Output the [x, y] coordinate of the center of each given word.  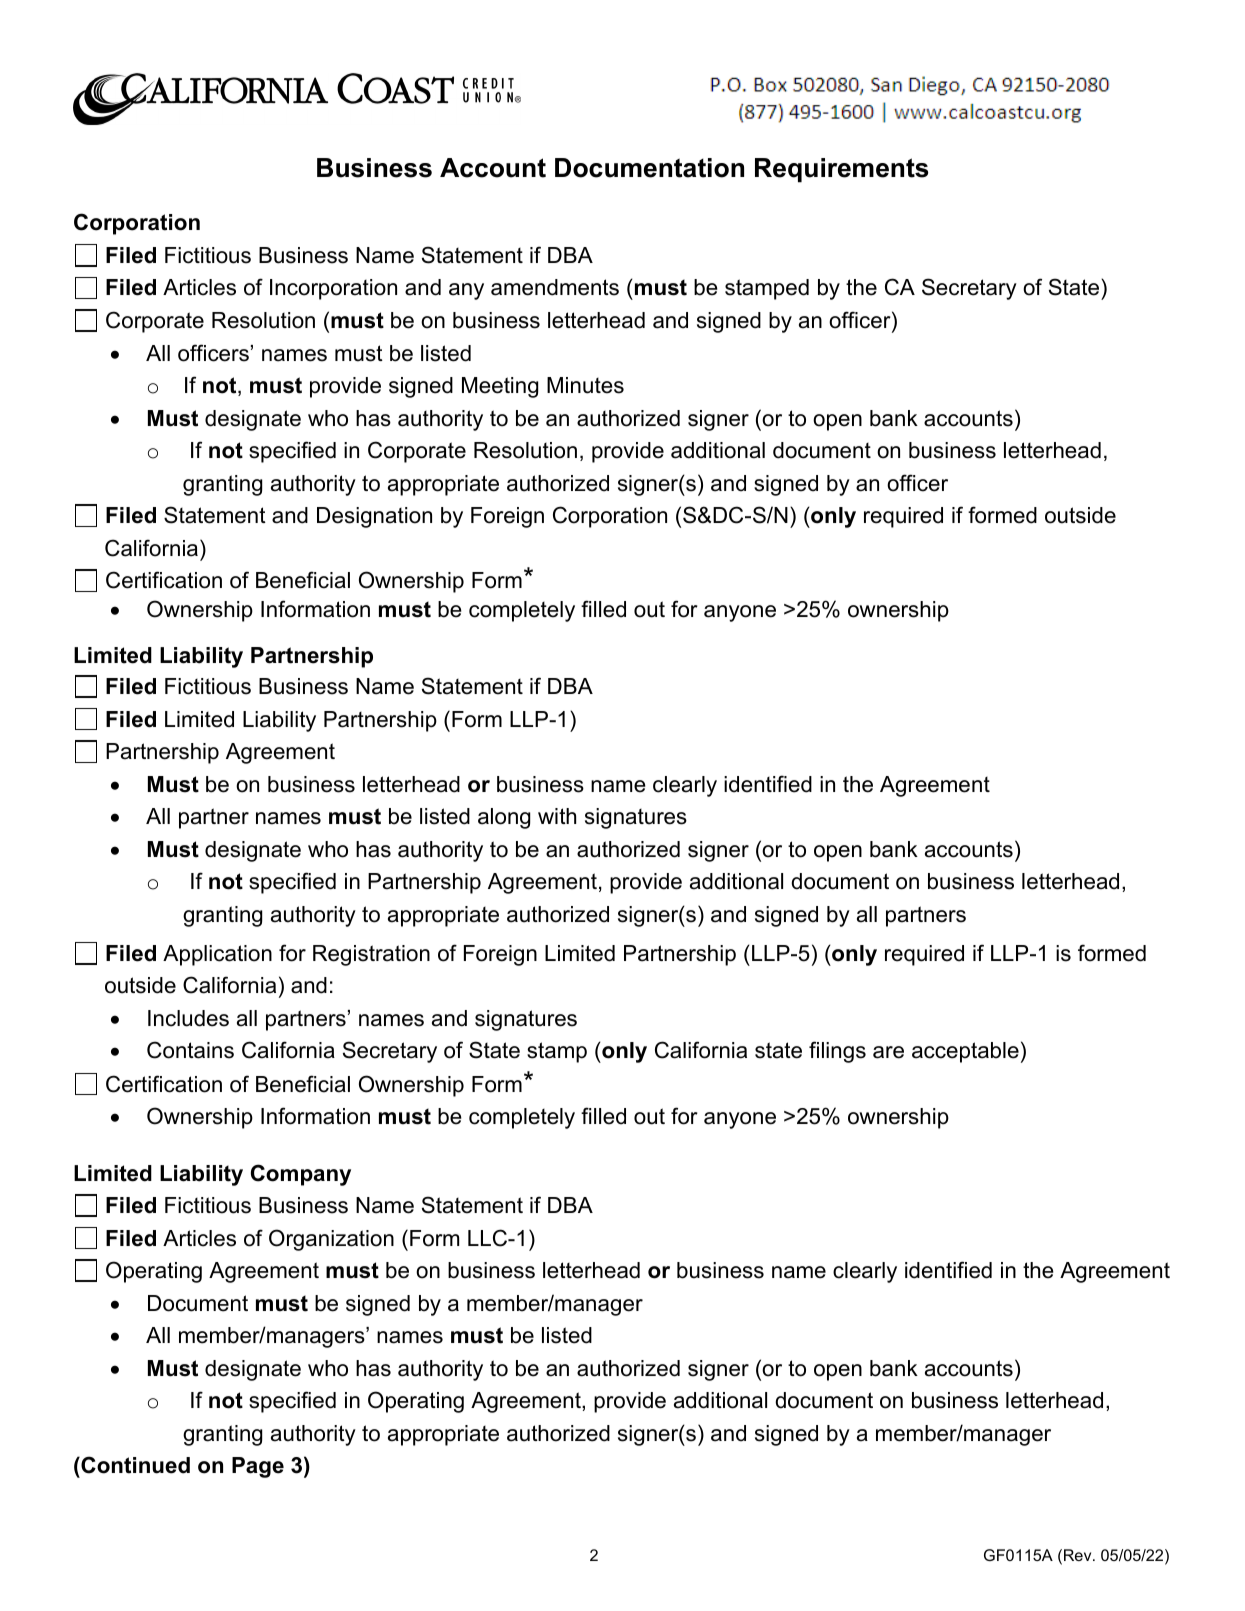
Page [258, 1467]
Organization [331, 1240]
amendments [555, 287]
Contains [190, 1050]
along [504, 818]
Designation [374, 517]
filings [837, 1052]
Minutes [585, 385]
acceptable [965, 1052]
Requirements [841, 170]
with [557, 816]
